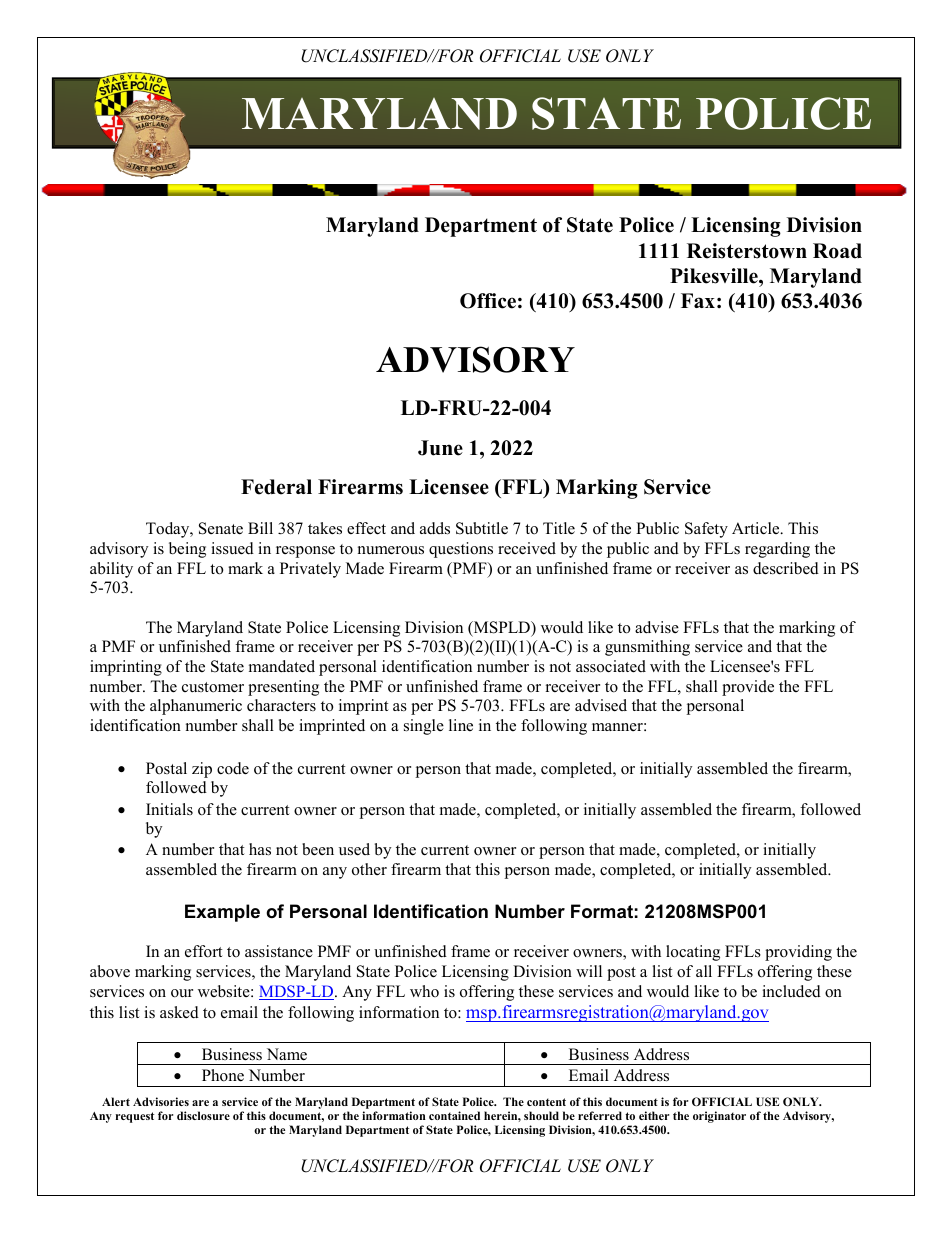 This page has height=1233, width=952. I want to click on contained, so click(454, 1115).
